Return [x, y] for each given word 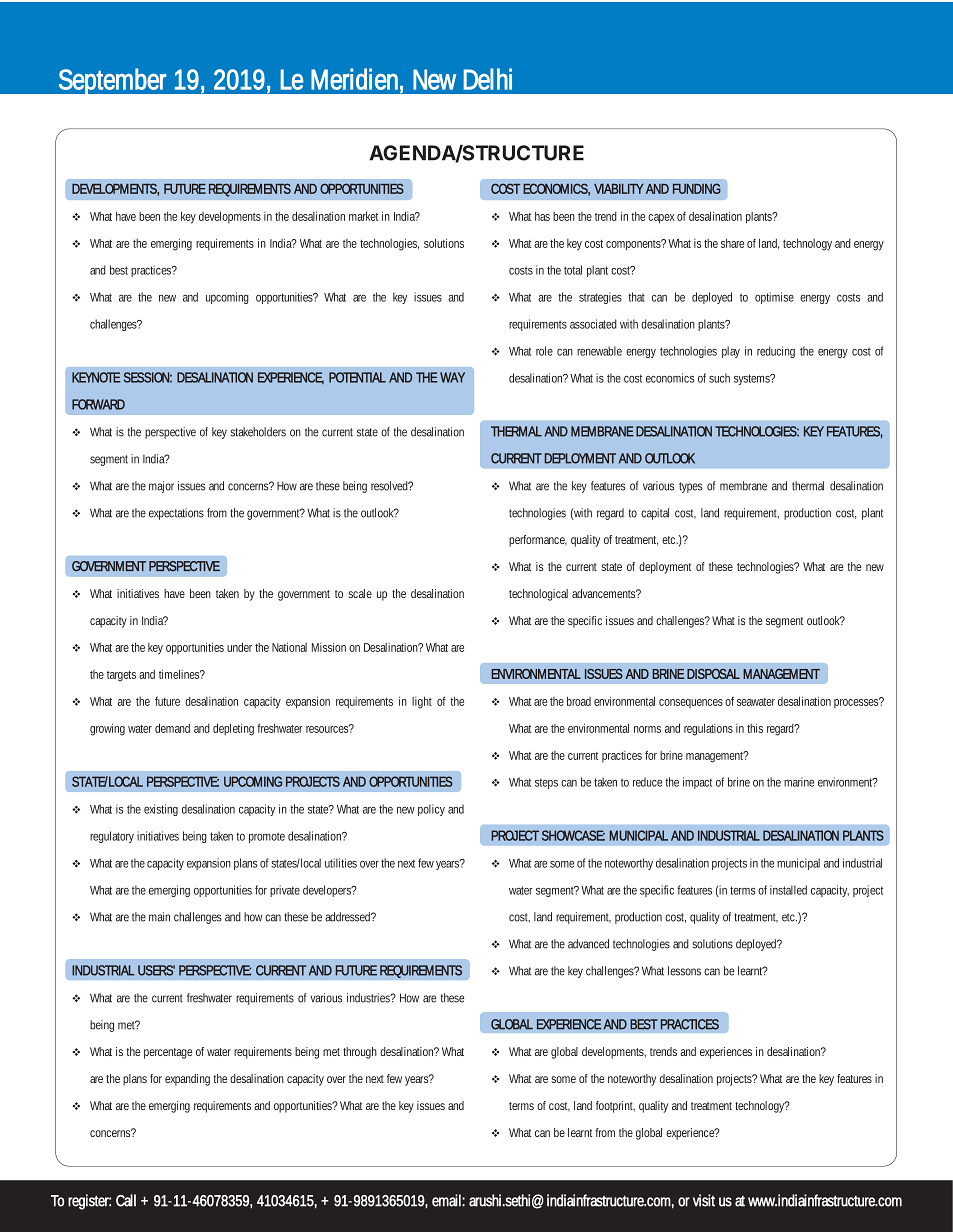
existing [161, 810]
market [363, 216]
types [690, 487]
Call [126, 1200]
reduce [647, 782]
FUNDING [697, 188]
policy [431, 810]
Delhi [487, 79]
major [161, 487]
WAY [452, 377]
